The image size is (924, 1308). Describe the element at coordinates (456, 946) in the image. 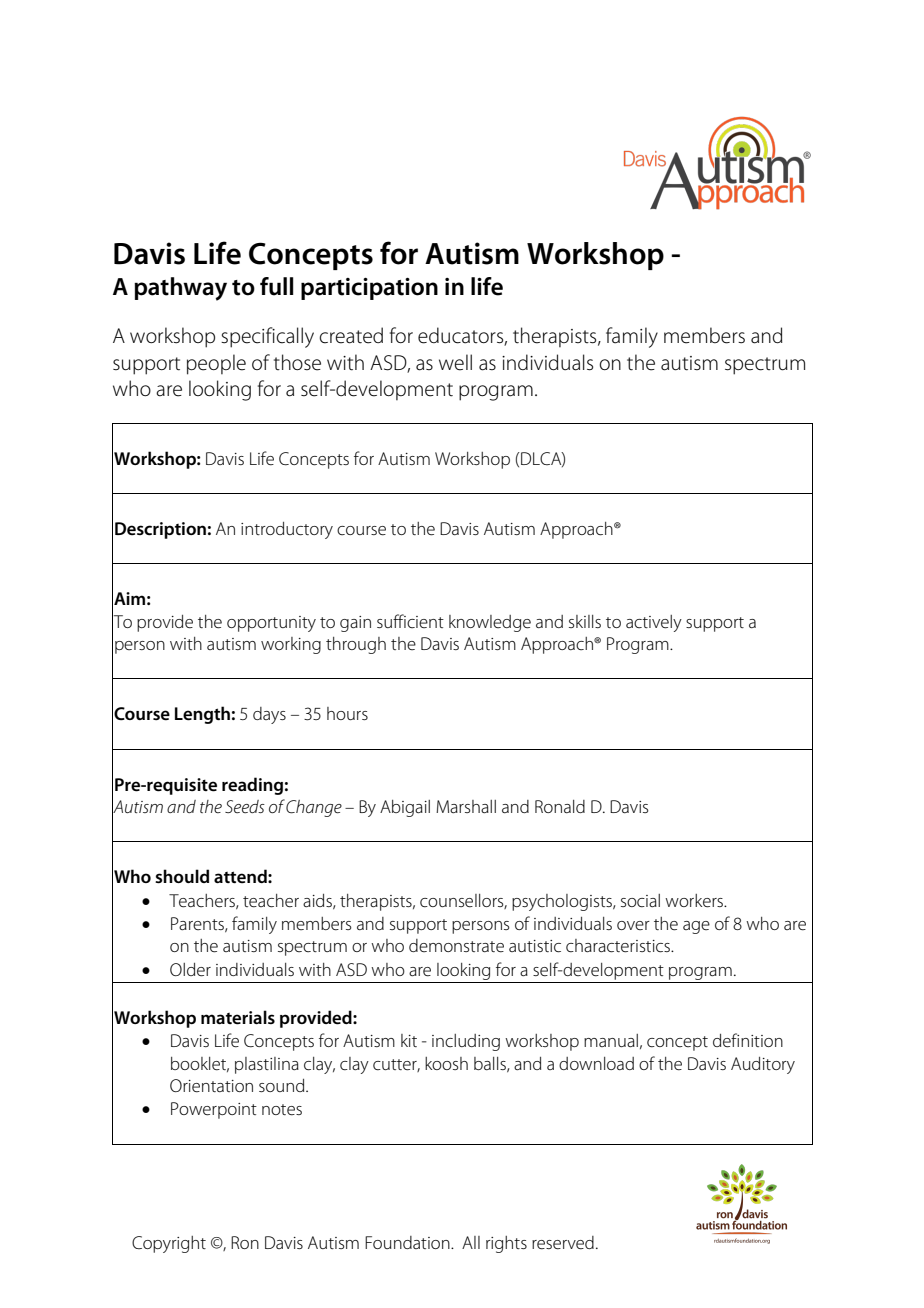

I see `demonstrate` at that location.
